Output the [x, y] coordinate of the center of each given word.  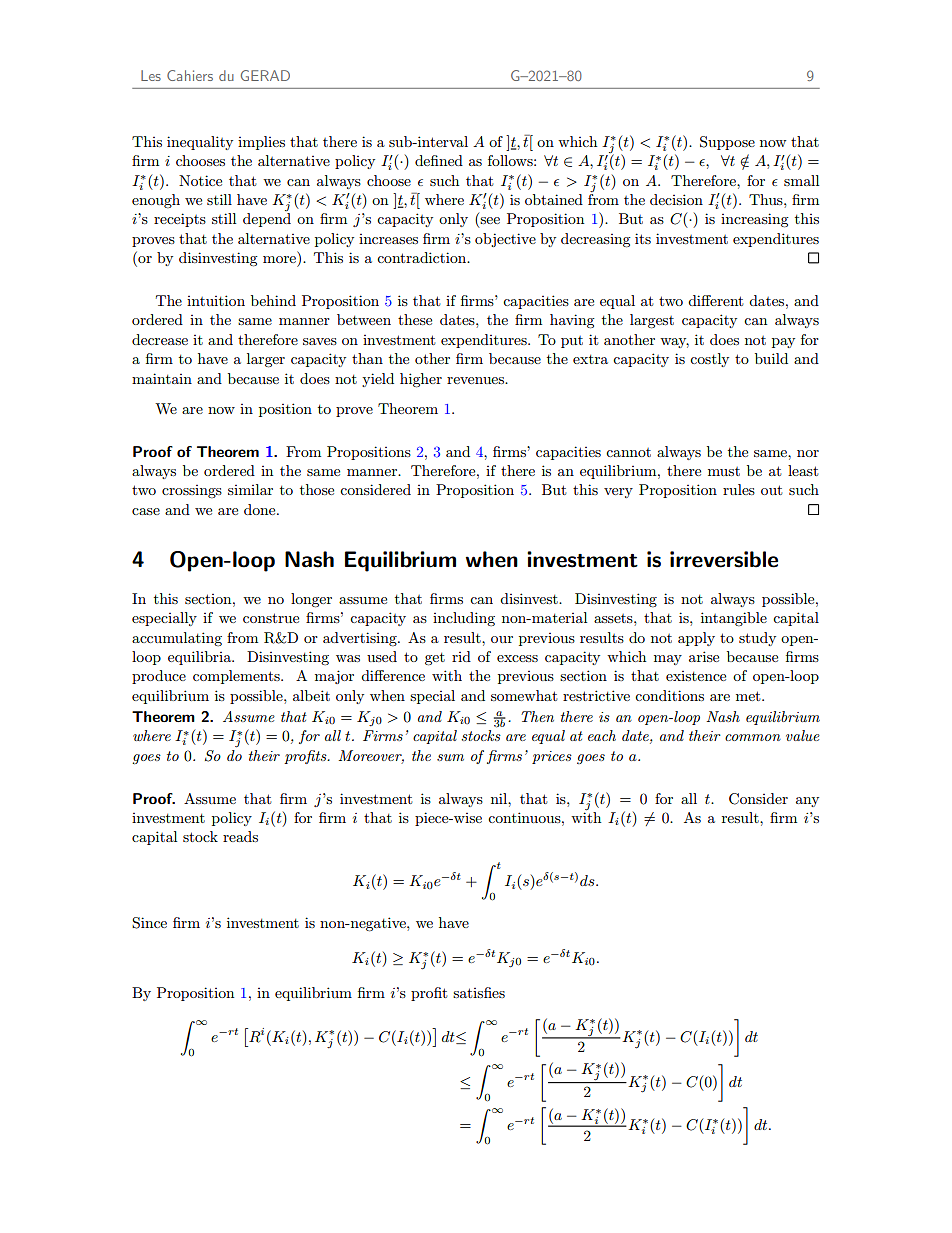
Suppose [727, 143]
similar [250, 489]
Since [149, 923]
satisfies [479, 992]
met [749, 696]
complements [237, 677]
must [724, 471]
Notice [200, 180]
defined [439, 160]
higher [421, 380]
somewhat [524, 695]
